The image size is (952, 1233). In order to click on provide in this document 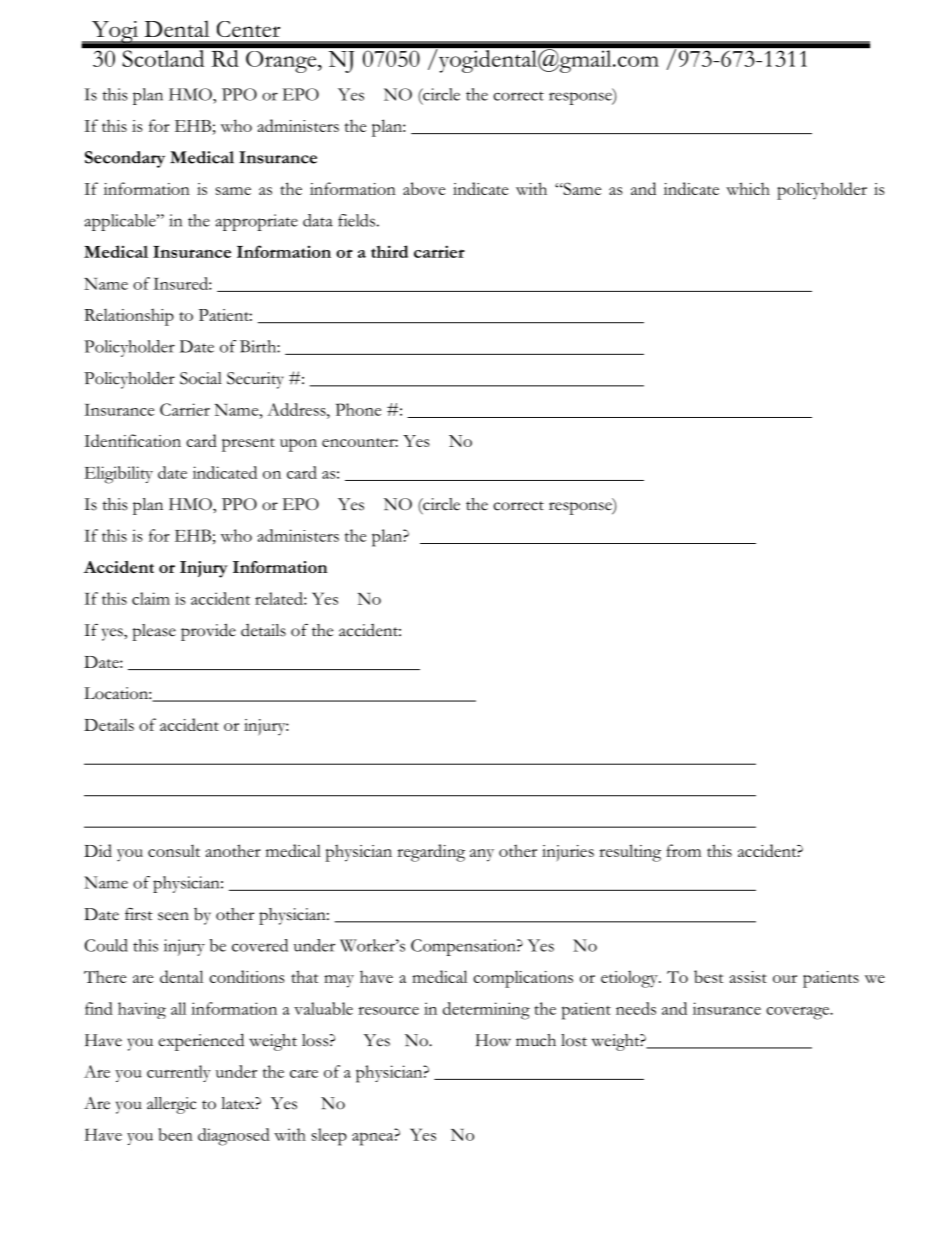, I will do `click(208, 632)`.
